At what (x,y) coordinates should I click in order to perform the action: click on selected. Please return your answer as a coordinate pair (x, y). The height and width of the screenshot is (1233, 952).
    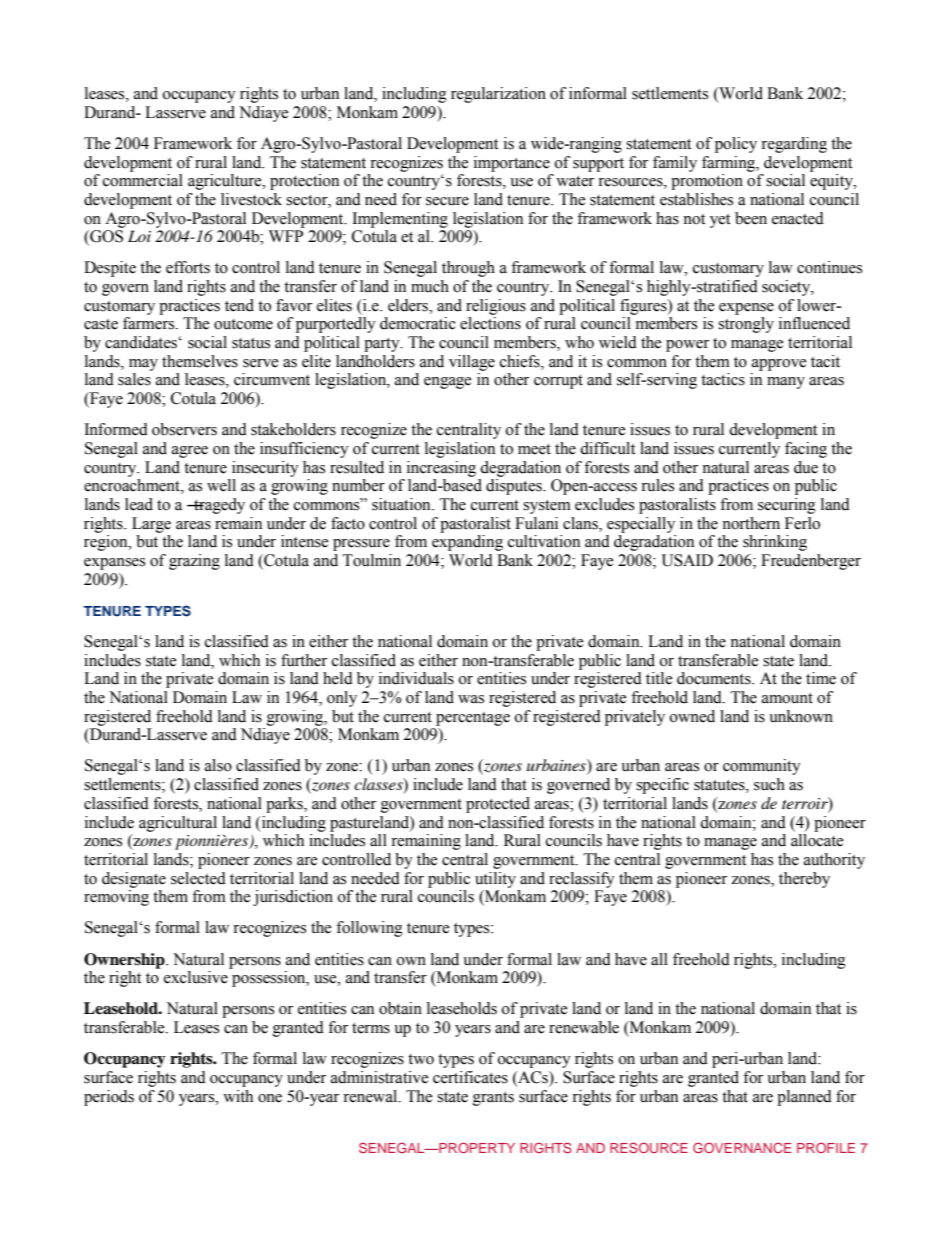
    Looking at the image, I should click on (198, 878).
